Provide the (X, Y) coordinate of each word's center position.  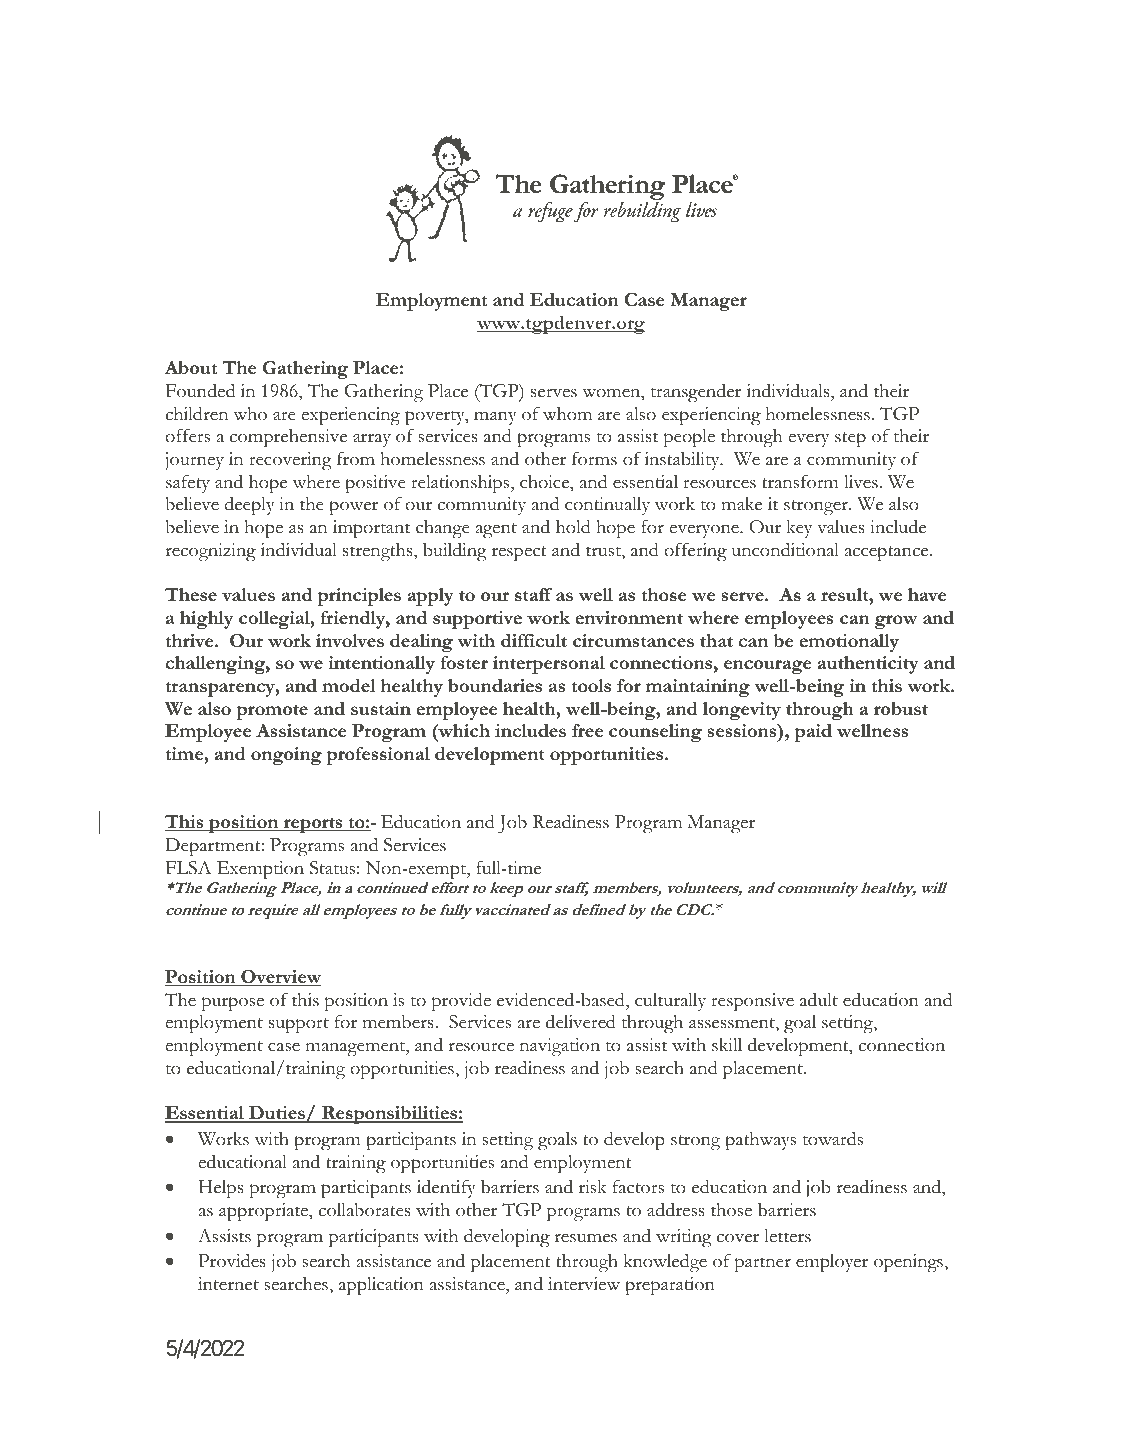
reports (313, 825)
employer (832, 1263)
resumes (585, 1238)
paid (813, 733)
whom (567, 414)
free (587, 730)
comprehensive (288, 438)
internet (228, 1284)
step (850, 439)
